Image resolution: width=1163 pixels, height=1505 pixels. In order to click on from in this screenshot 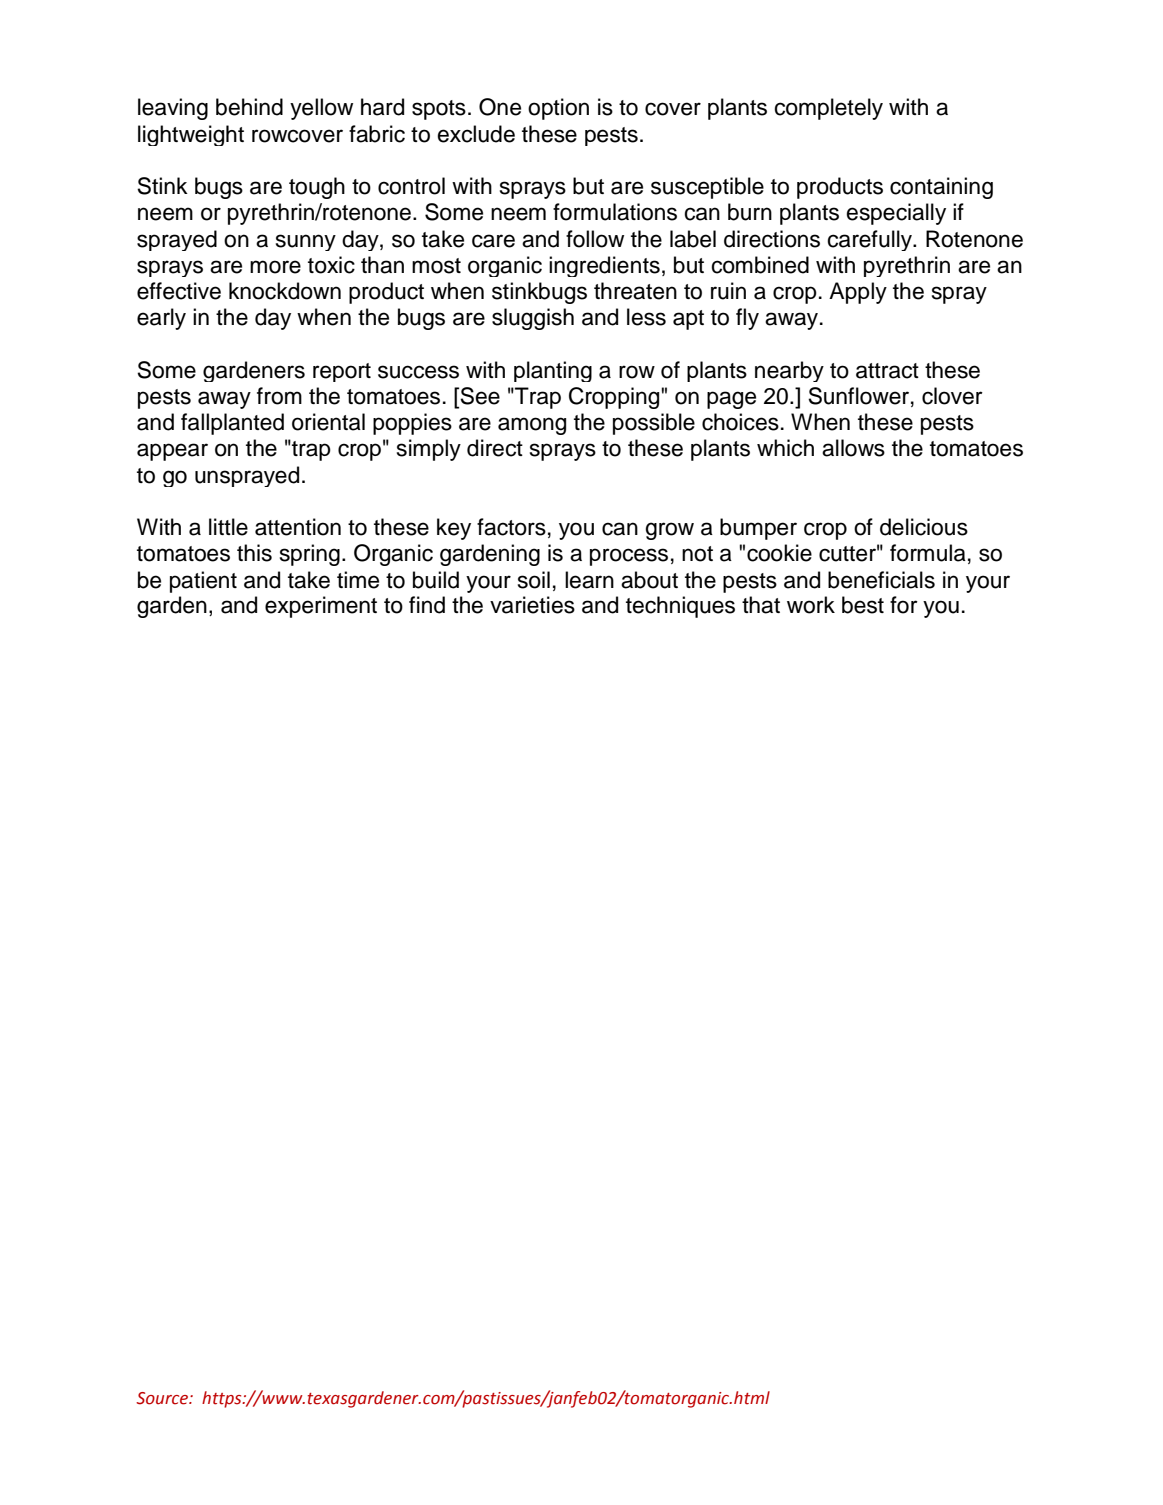, I will do `click(279, 396)`.
